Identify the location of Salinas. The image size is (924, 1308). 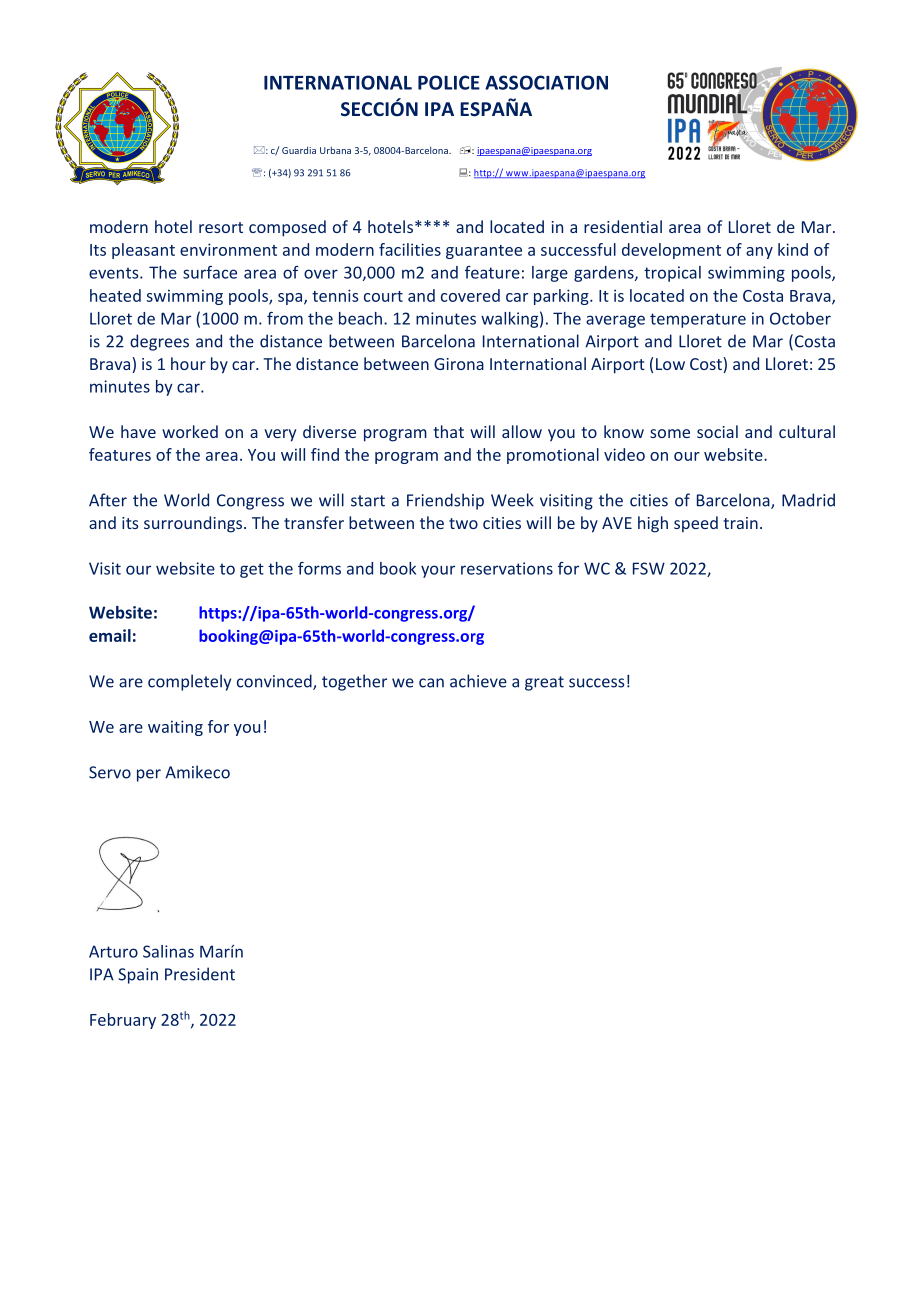
(168, 951).
